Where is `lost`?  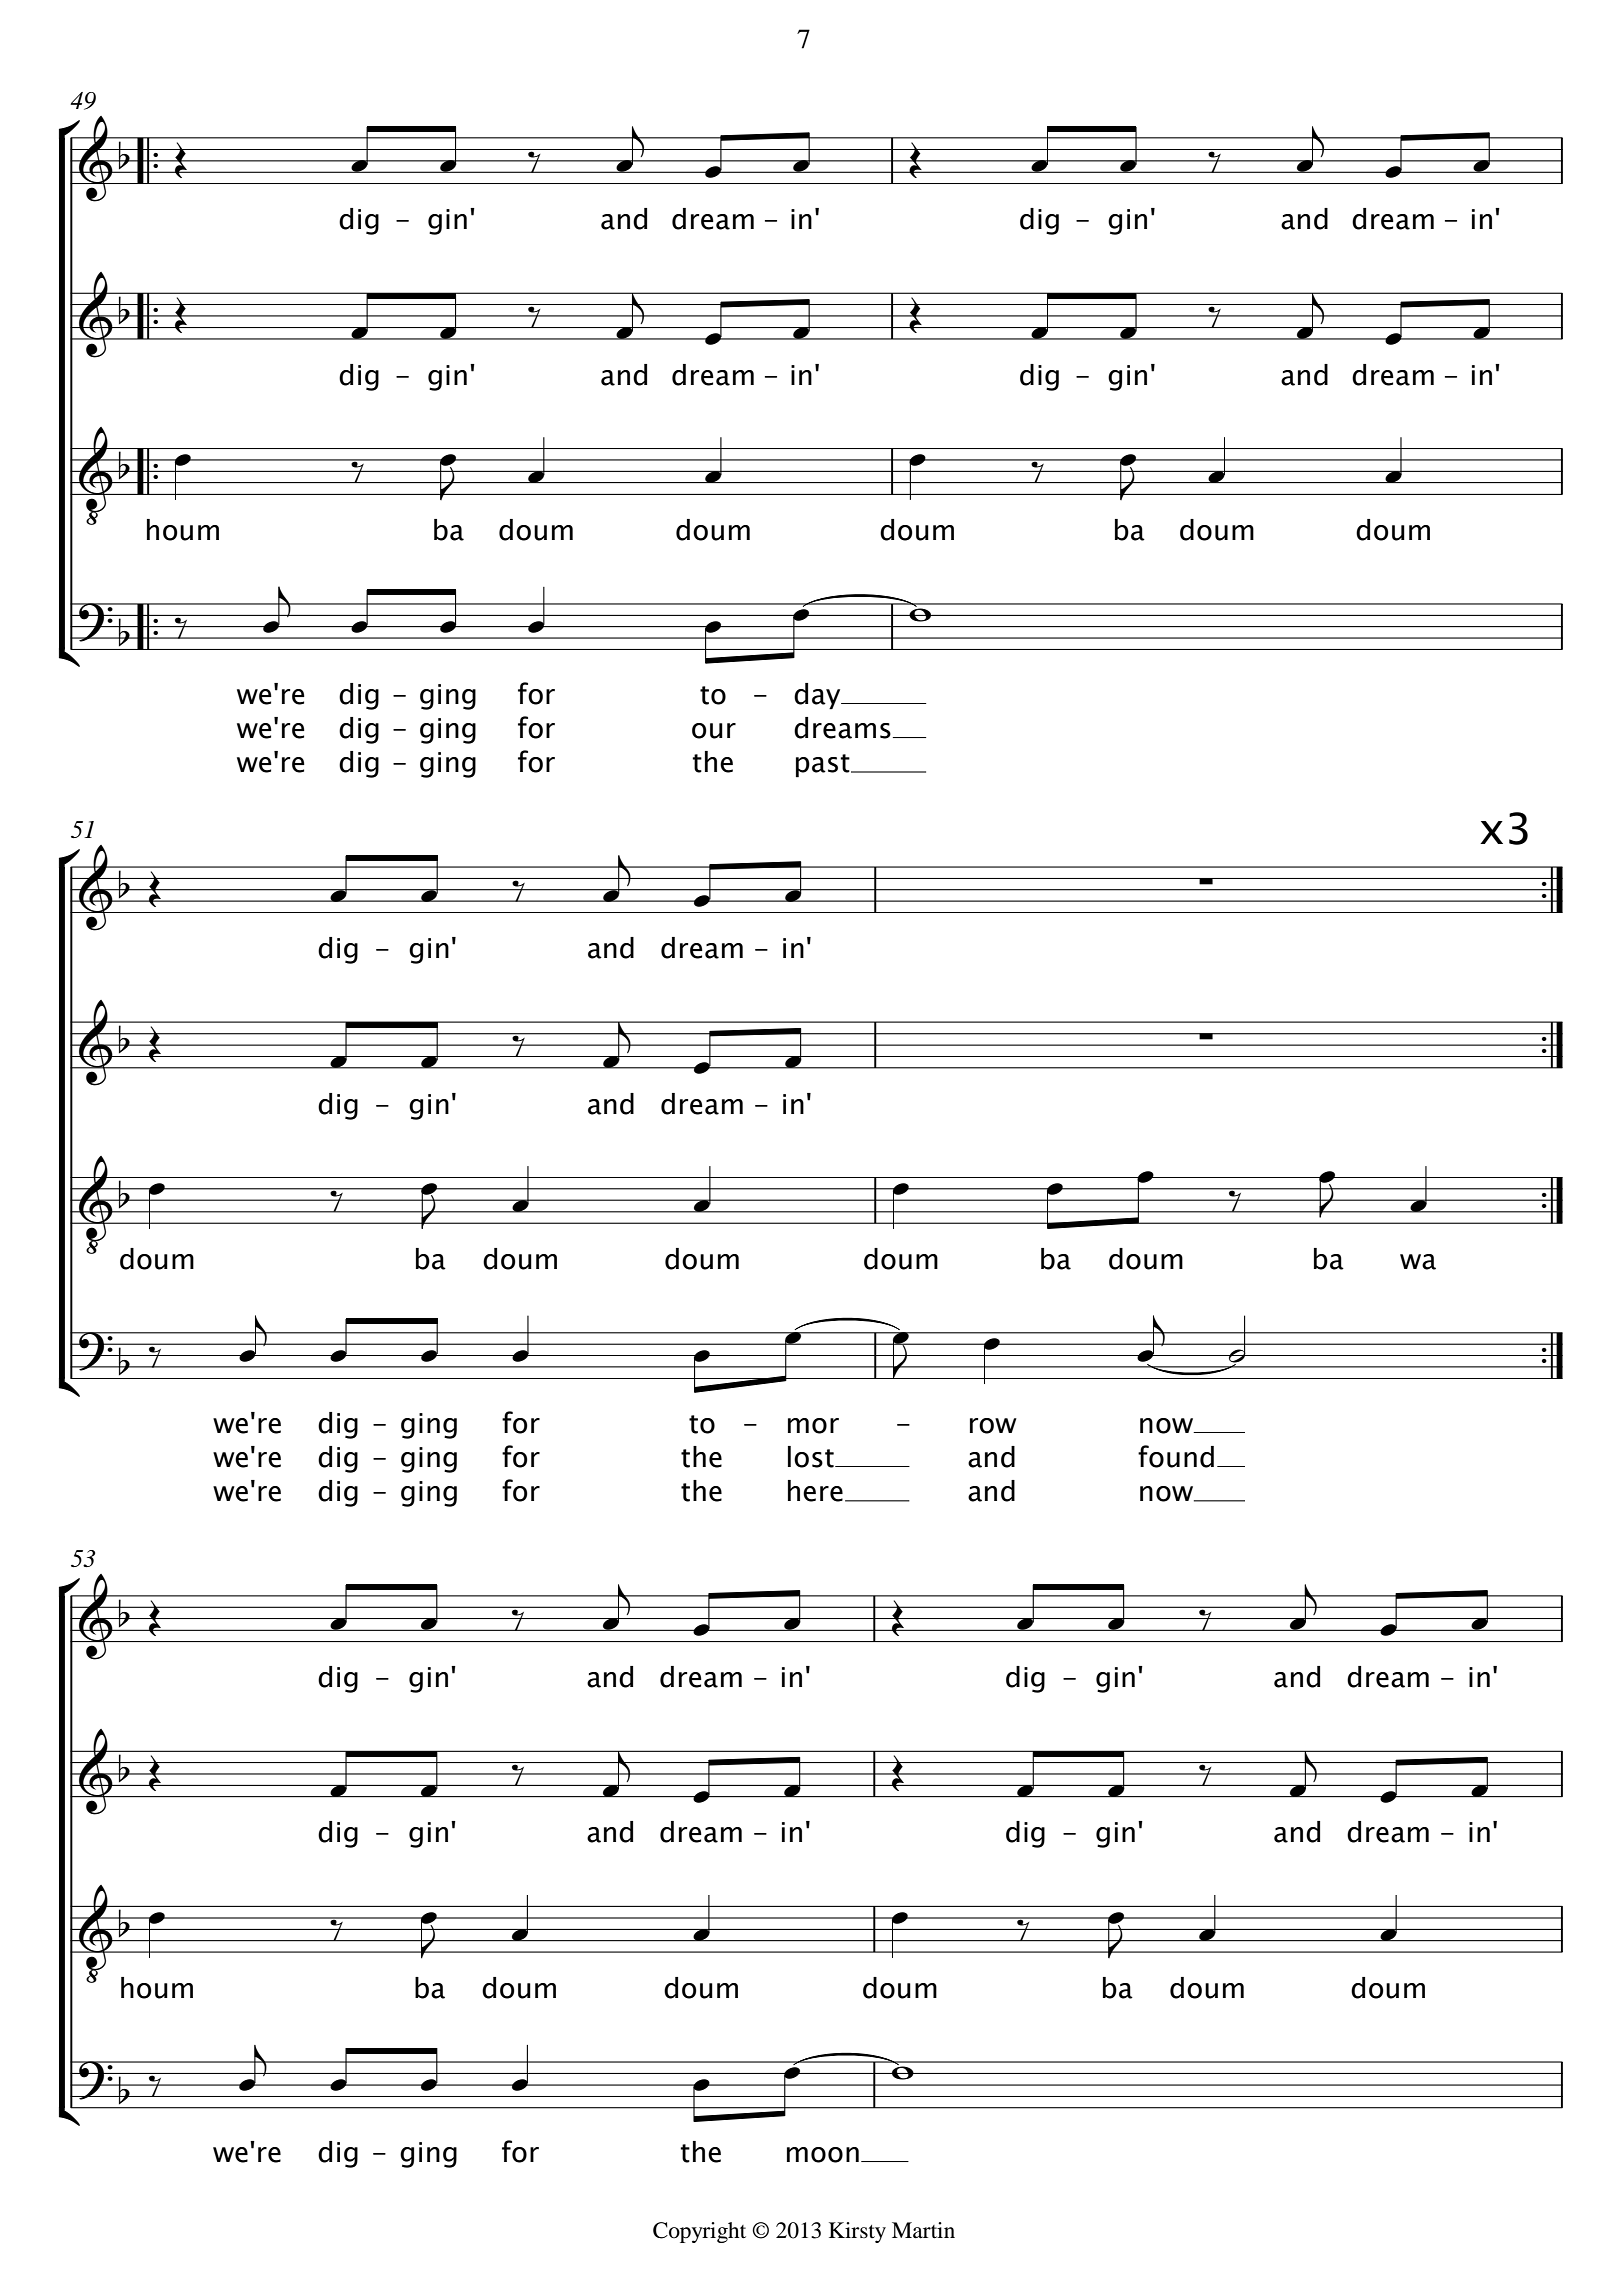 lost is located at coordinates (812, 1457).
